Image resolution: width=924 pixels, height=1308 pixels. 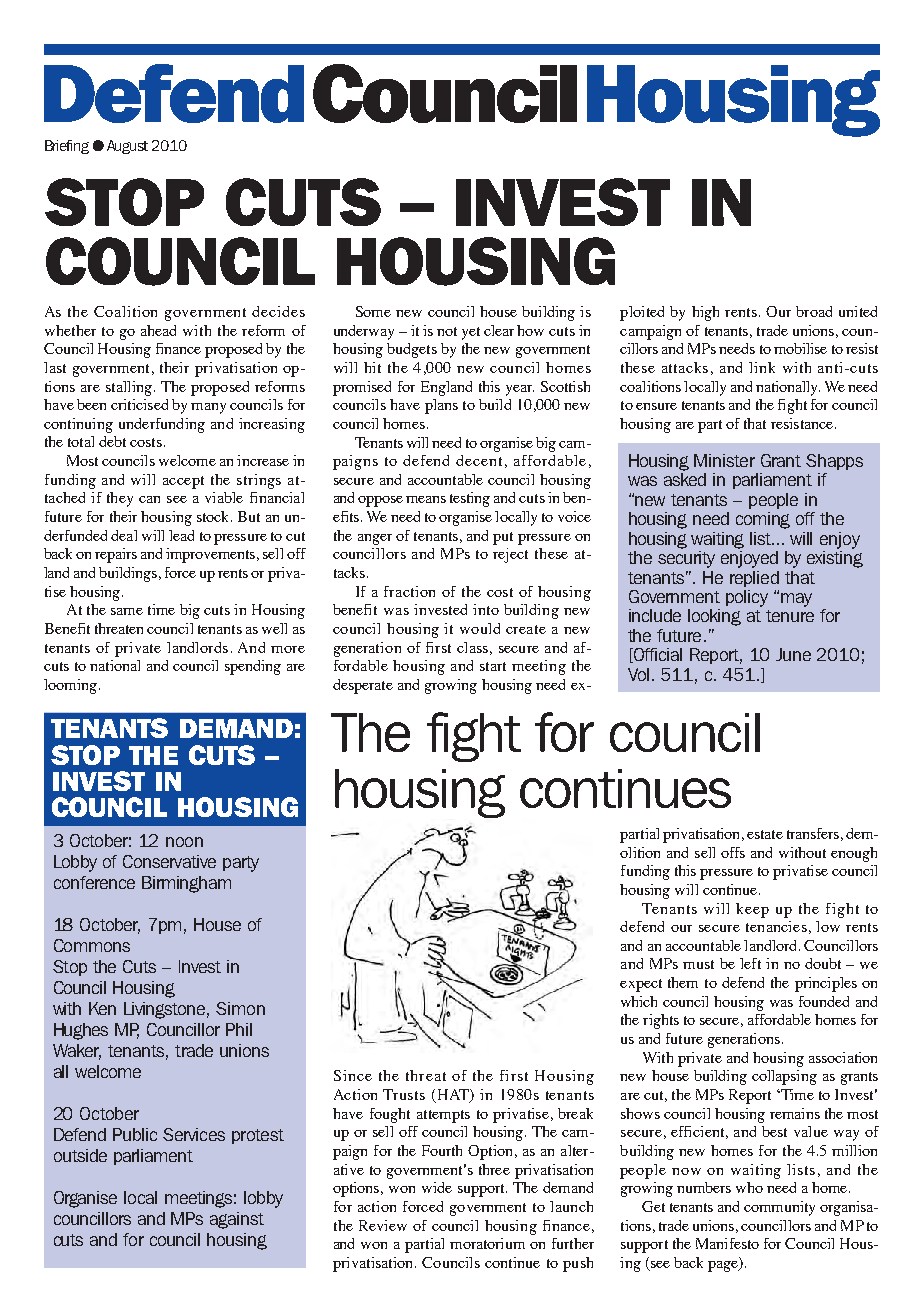 I want to click on broad, so click(x=814, y=311).
